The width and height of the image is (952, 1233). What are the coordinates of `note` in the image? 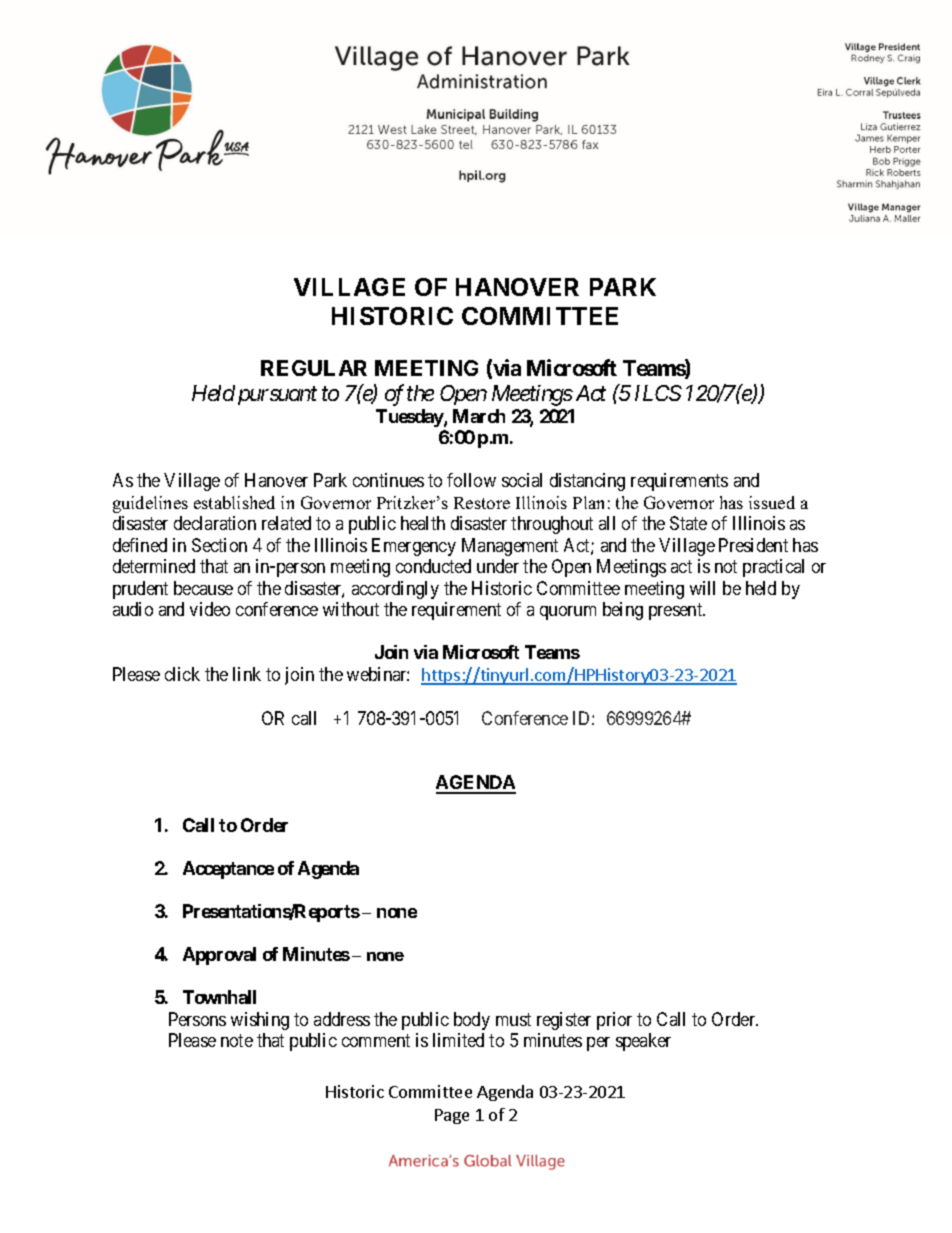 It's located at (237, 1040).
